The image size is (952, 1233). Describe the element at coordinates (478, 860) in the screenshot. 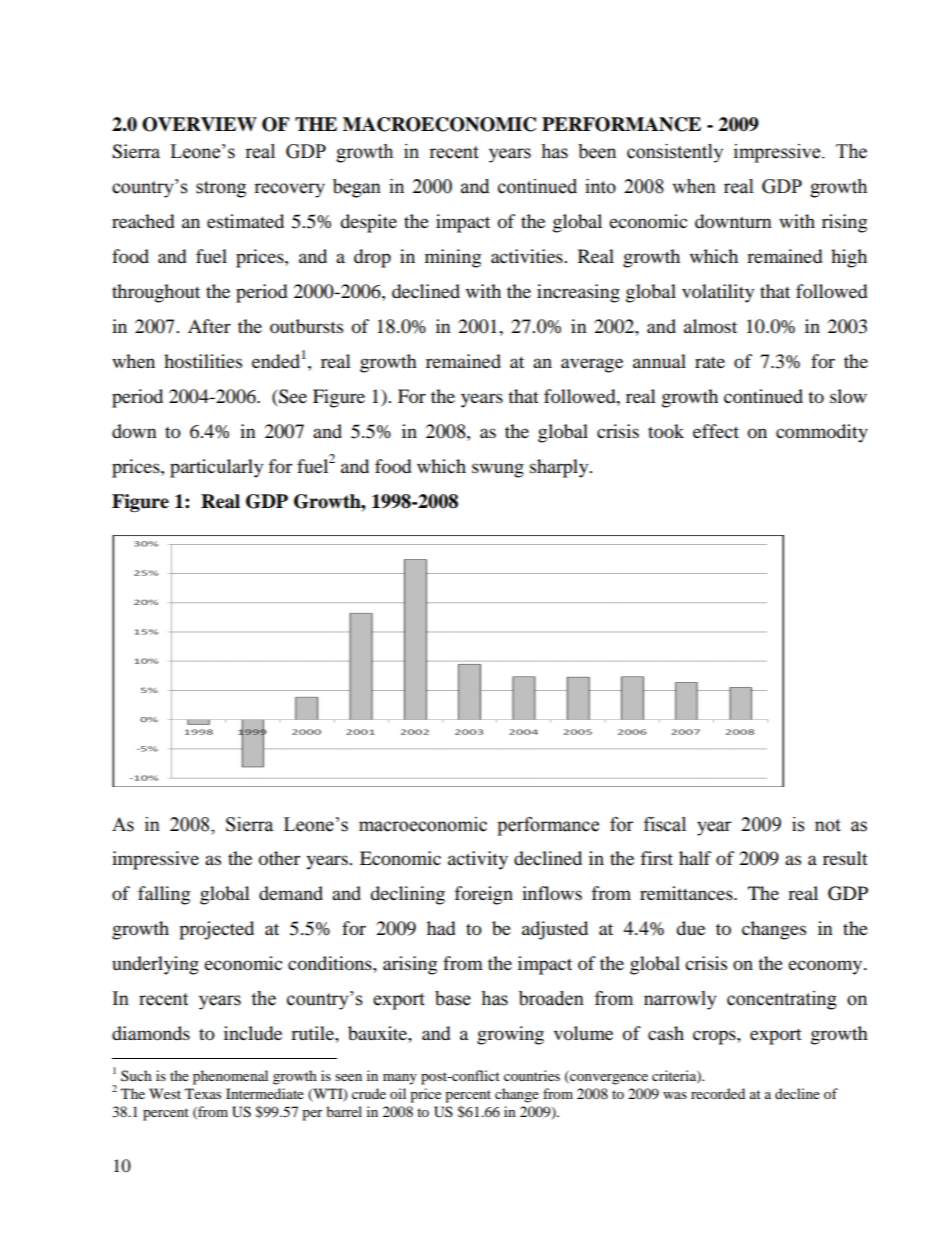

I see `activity` at that location.
